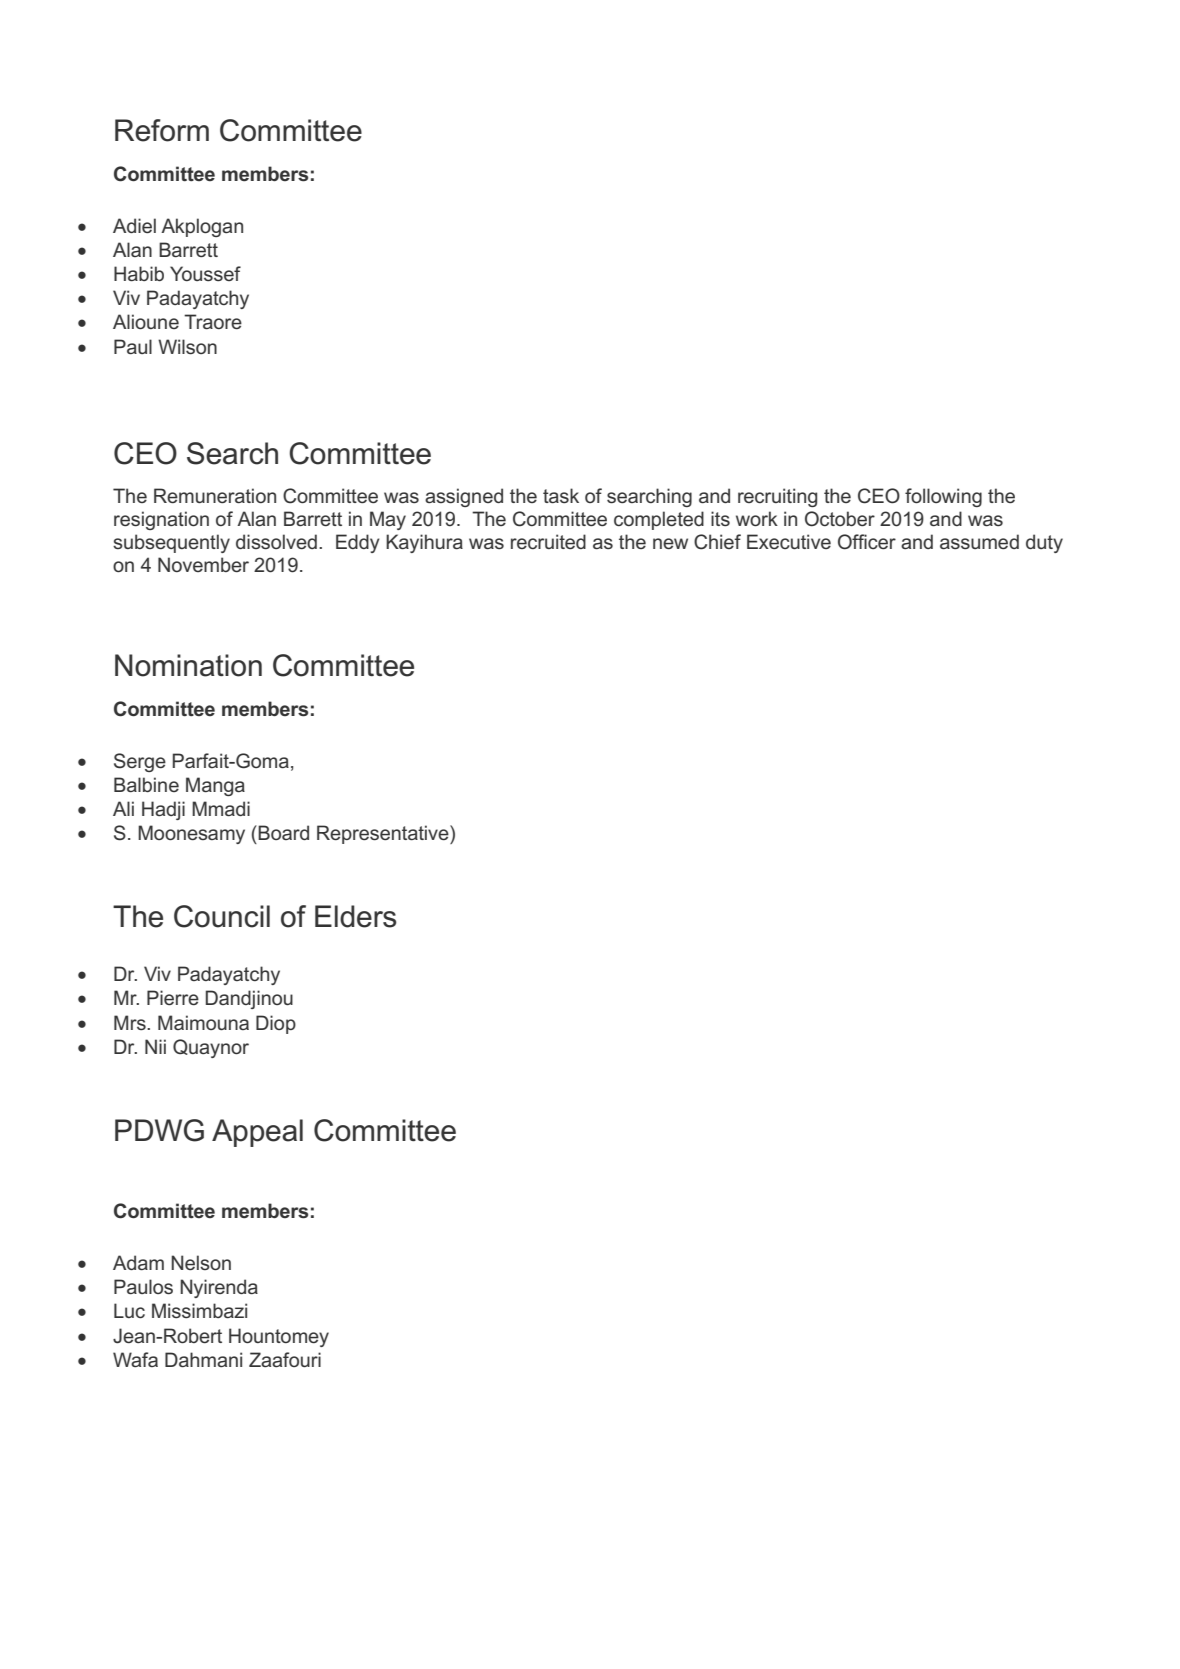 This screenshot has height=1669, width=1180. What do you see at coordinates (188, 665) in the screenshot?
I see `Nomination` at bounding box center [188, 665].
